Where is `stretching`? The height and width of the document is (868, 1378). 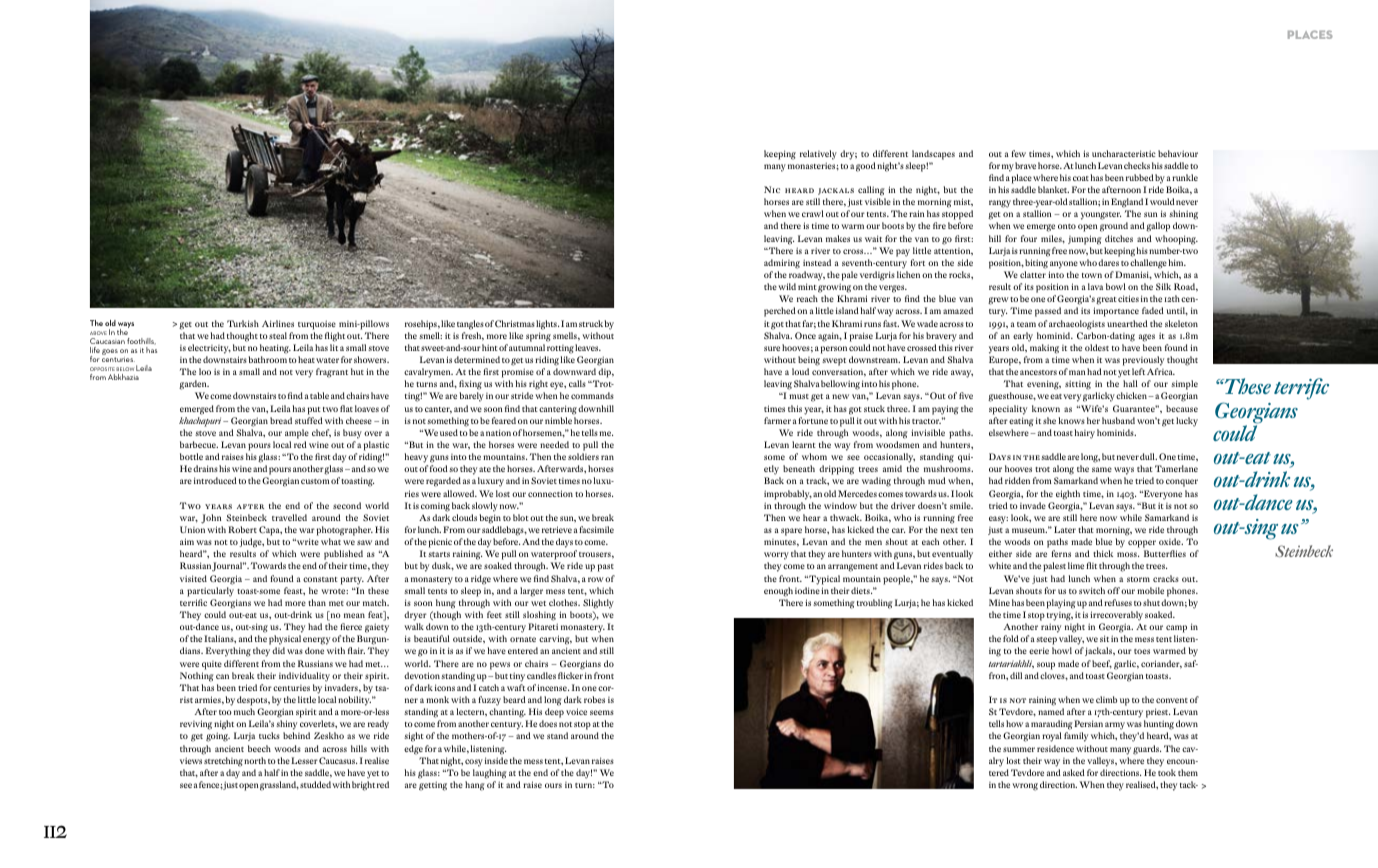 stretching is located at coordinates (223, 762).
